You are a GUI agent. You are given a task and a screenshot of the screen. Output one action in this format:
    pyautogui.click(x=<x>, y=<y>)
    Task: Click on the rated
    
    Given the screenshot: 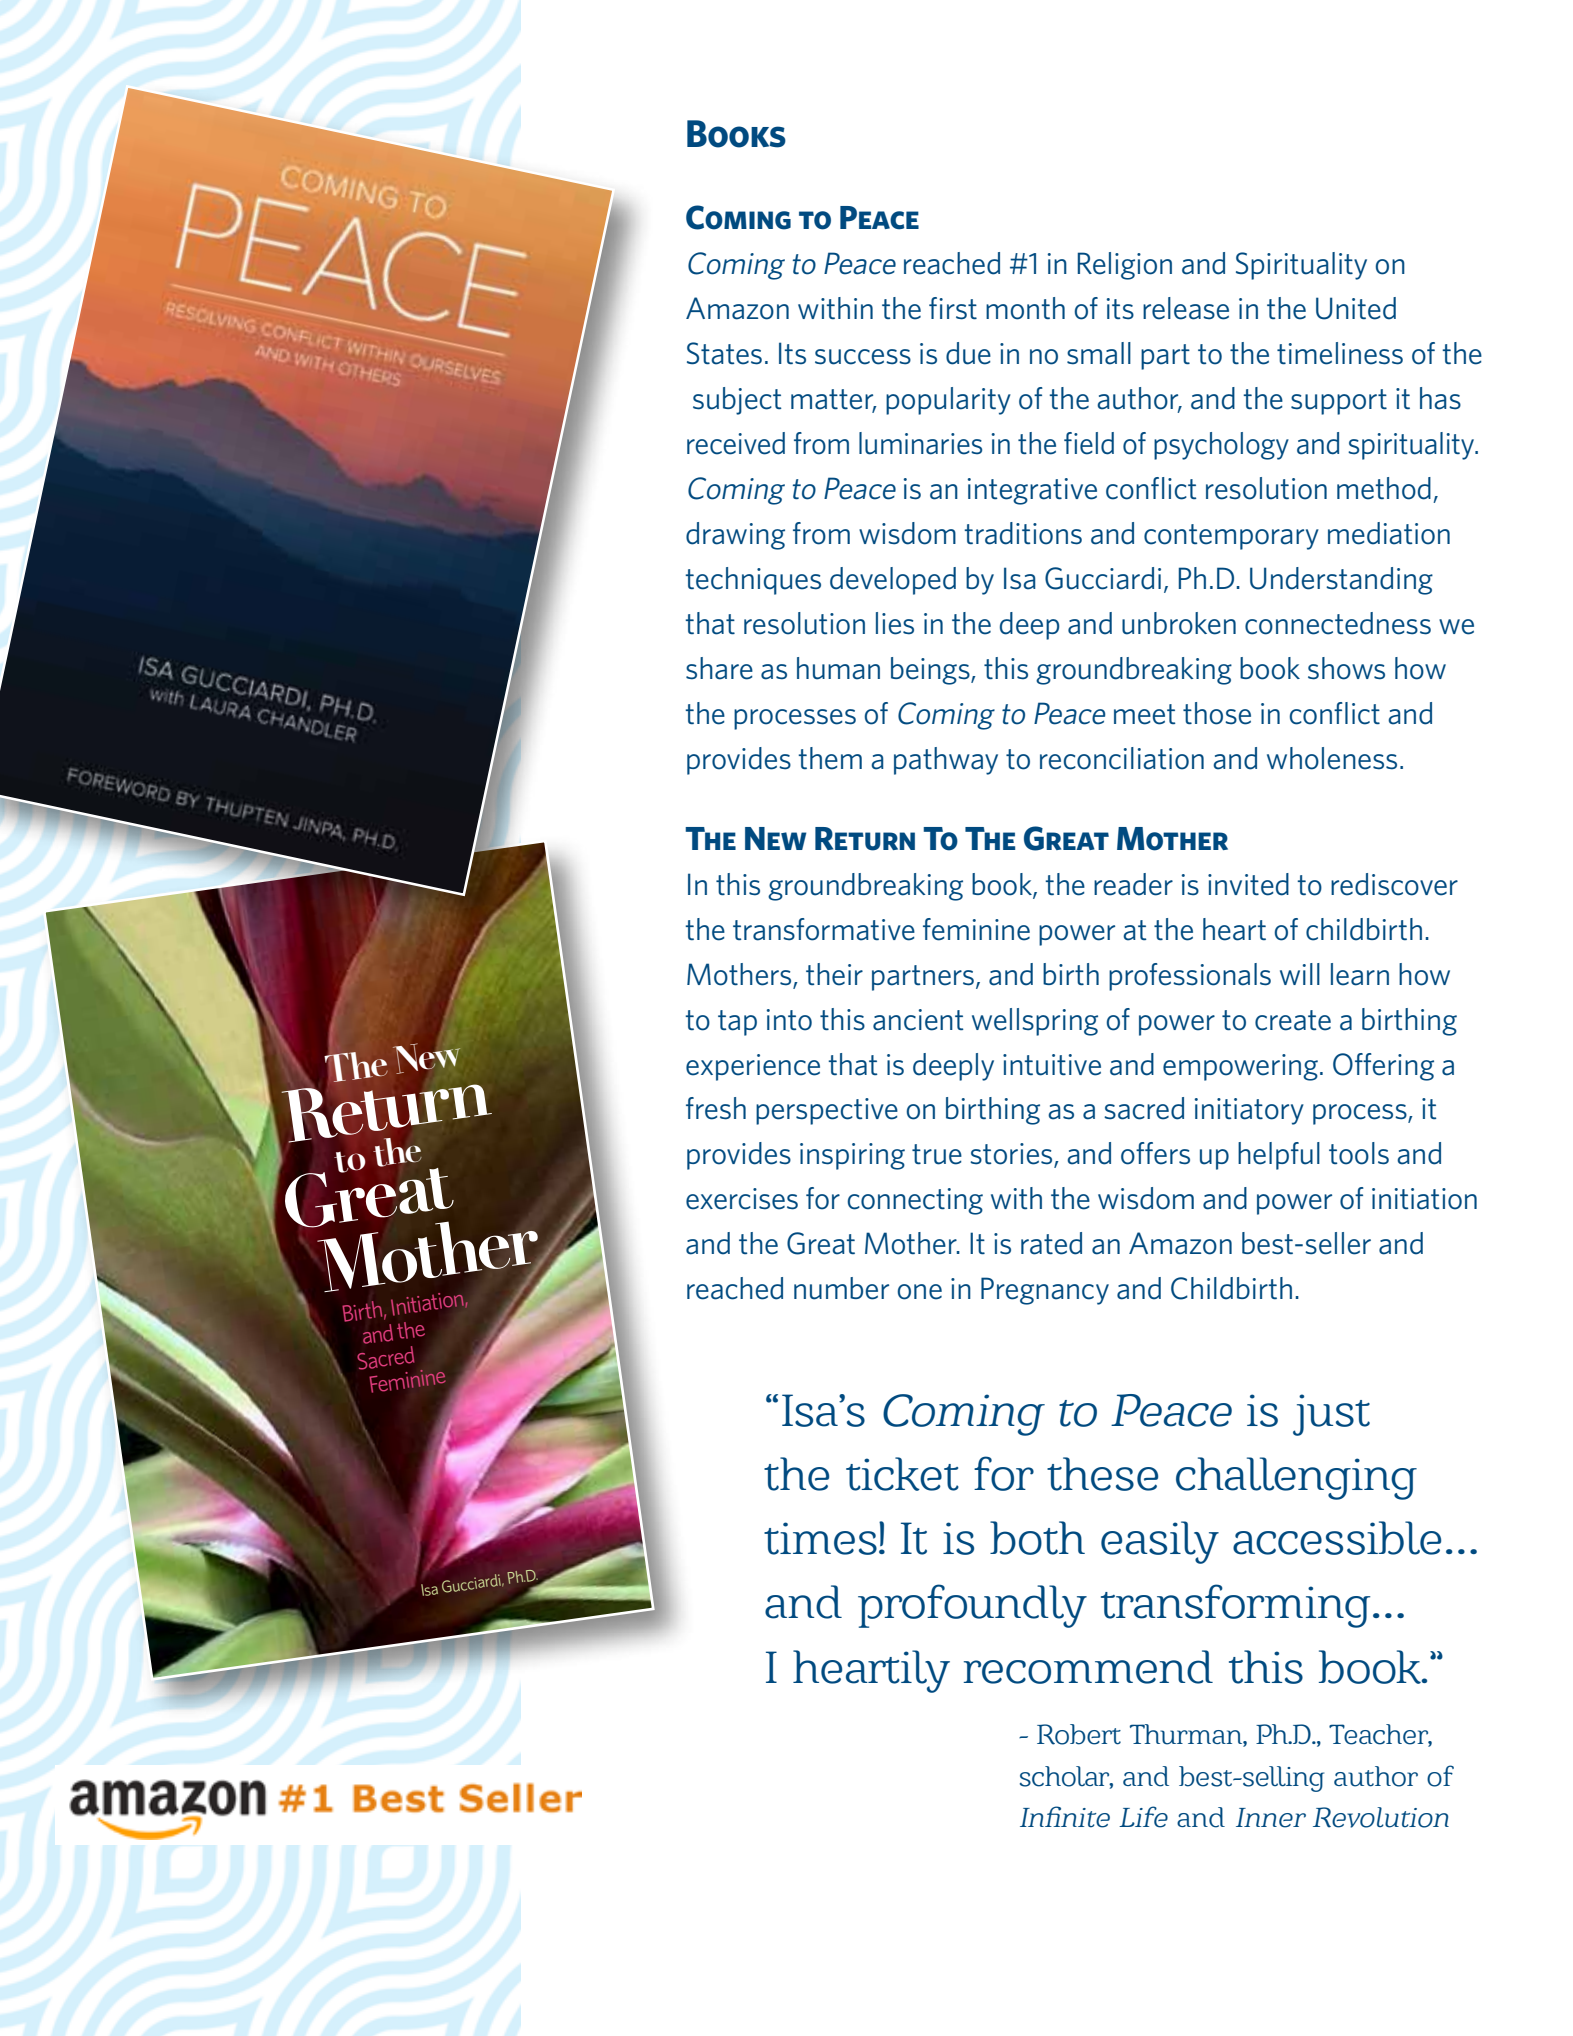 What is the action you would take?
    pyautogui.click(x=1051, y=1243)
